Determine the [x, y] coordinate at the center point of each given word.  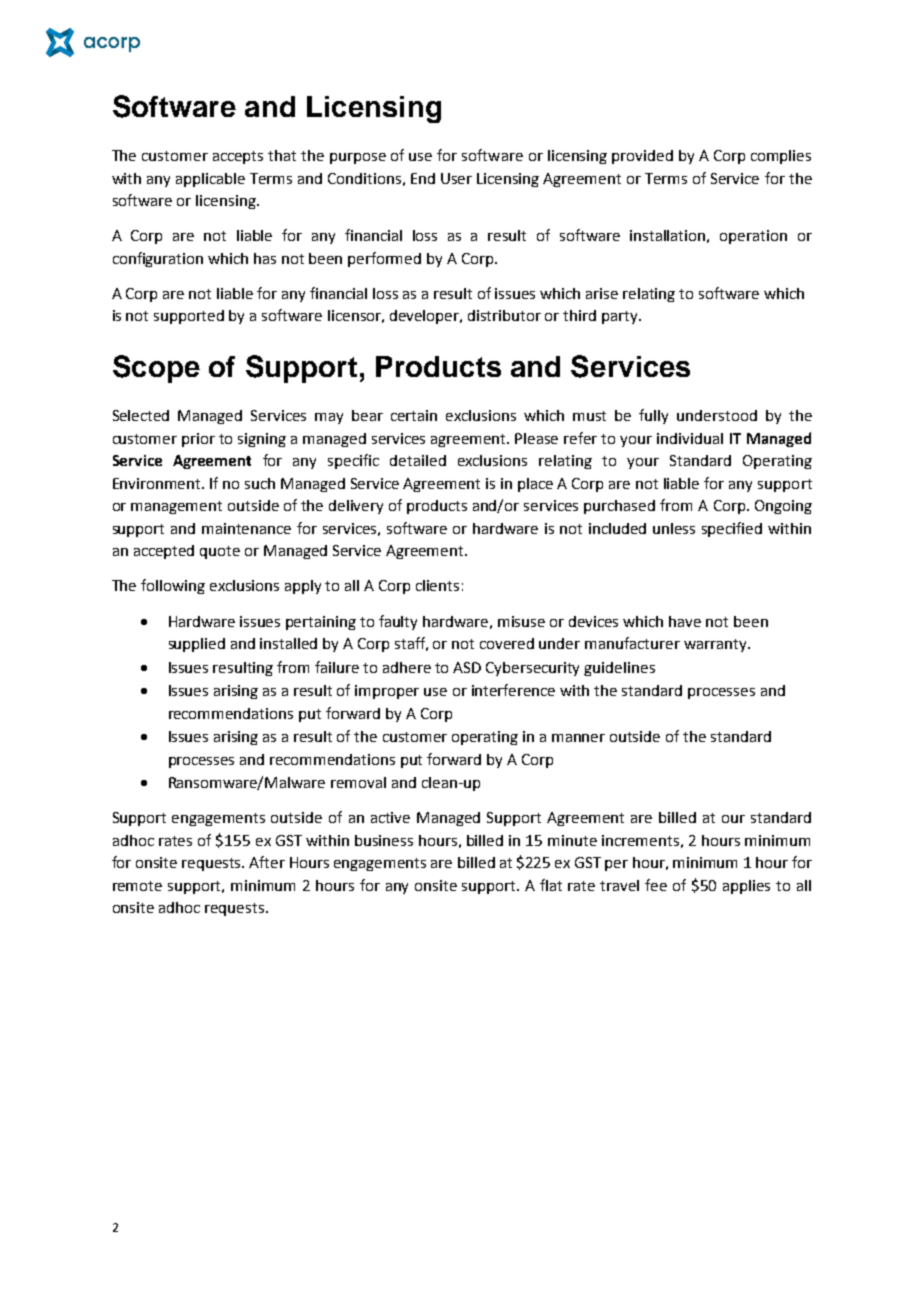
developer [426, 317]
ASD [467, 667]
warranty [716, 645]
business [384, 840]
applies [746, 887]
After [267, 862]
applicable [210, 180]
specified [732, 529]
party [621, 317]
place [535, 485]
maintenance [246, 528]
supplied [197, 645]
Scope [156, 369]
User [456, 178]
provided [642, 157]
